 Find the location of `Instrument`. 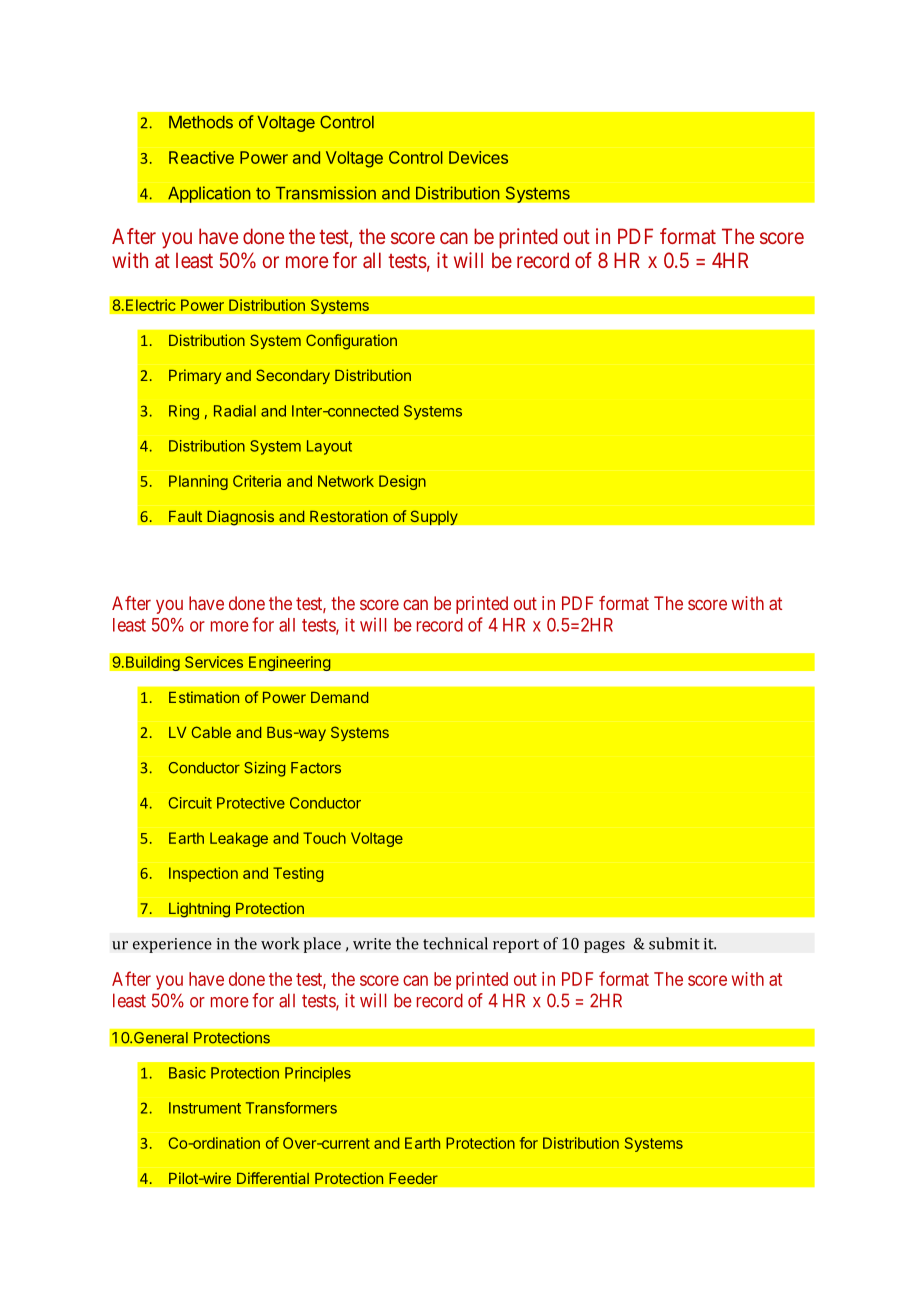

Instrument is located at coordinates (205, 1108).
